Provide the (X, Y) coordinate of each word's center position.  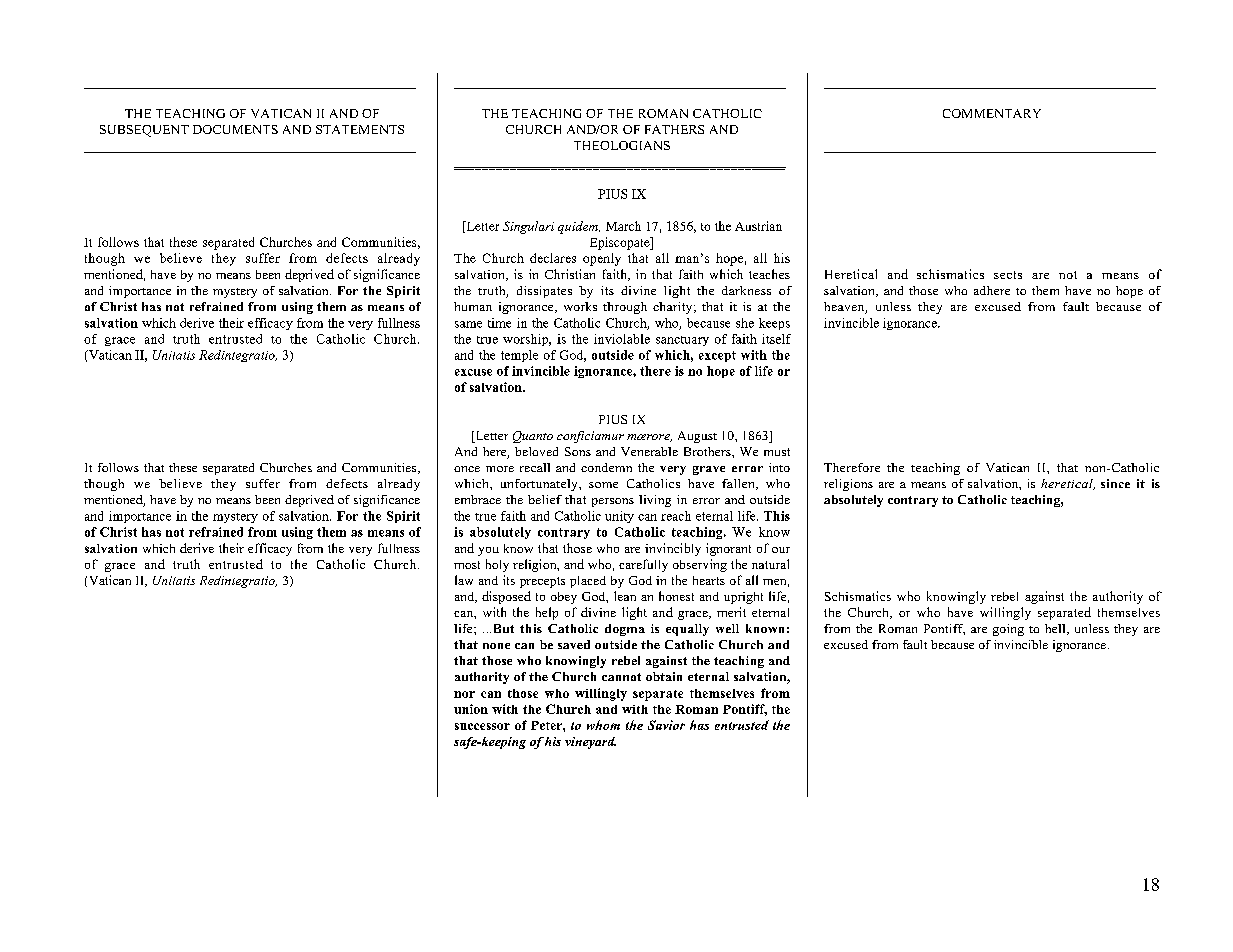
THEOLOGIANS (622, 145)
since (1115, 483)
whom (603, 725)
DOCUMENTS (235, 129)
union (471, 709)
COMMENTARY (992, 113)
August (697, 437)
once (467, 469)
